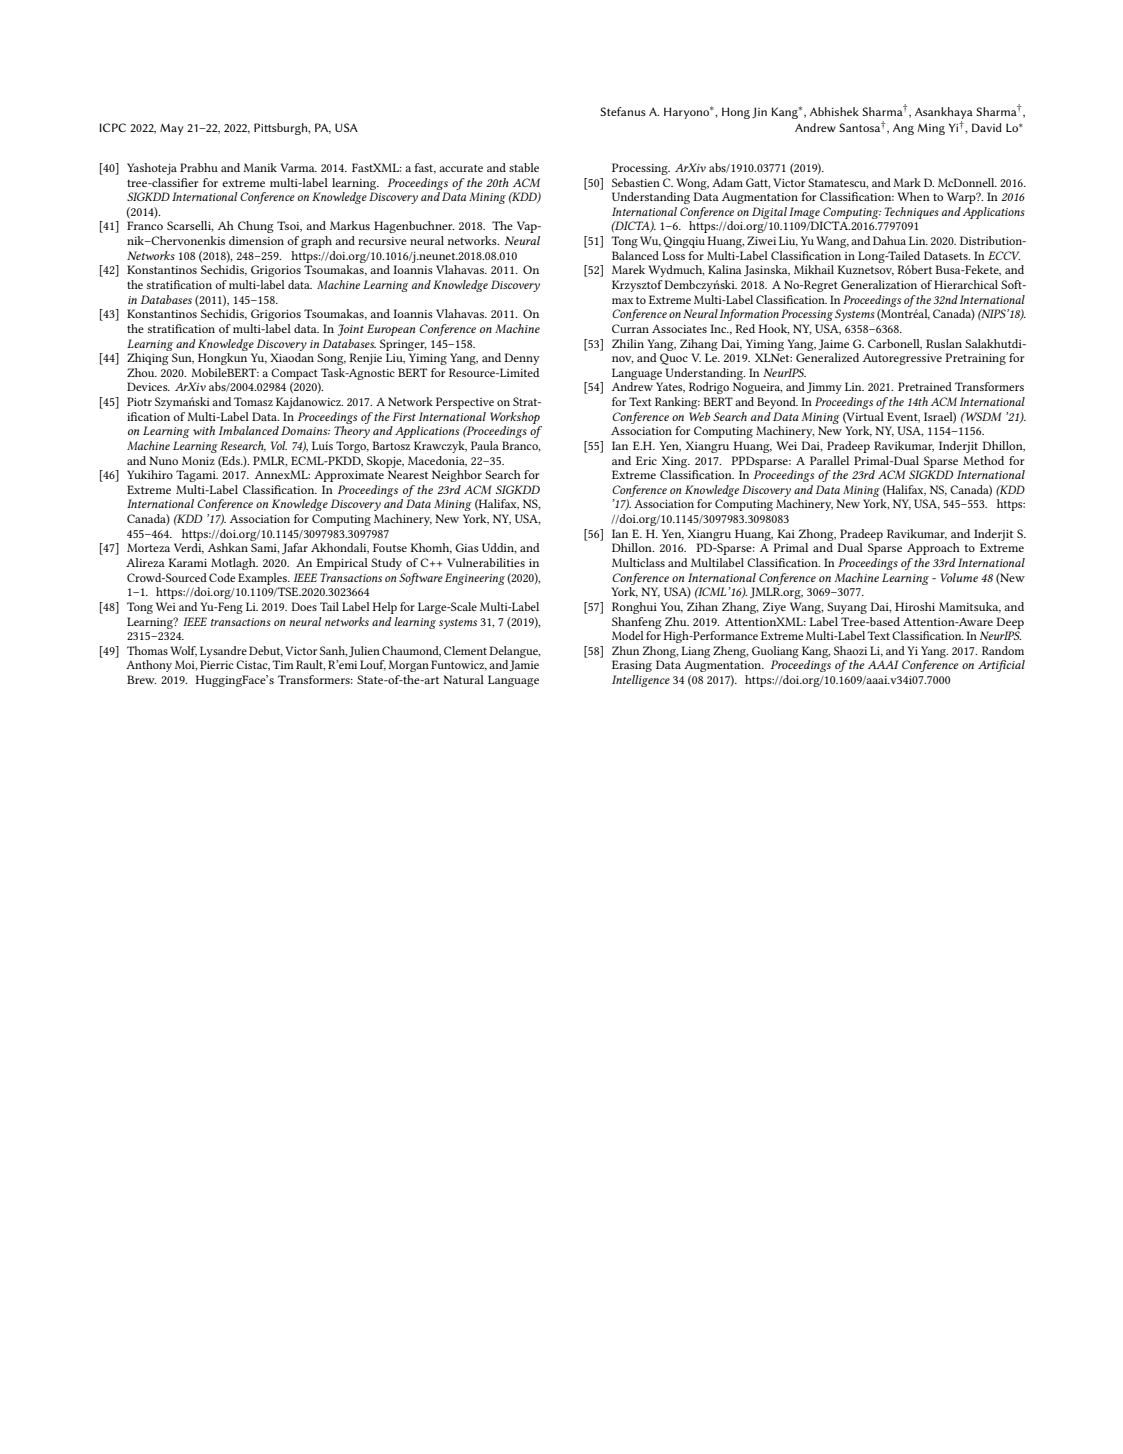  I want to click on stable, so click(524, 167).
